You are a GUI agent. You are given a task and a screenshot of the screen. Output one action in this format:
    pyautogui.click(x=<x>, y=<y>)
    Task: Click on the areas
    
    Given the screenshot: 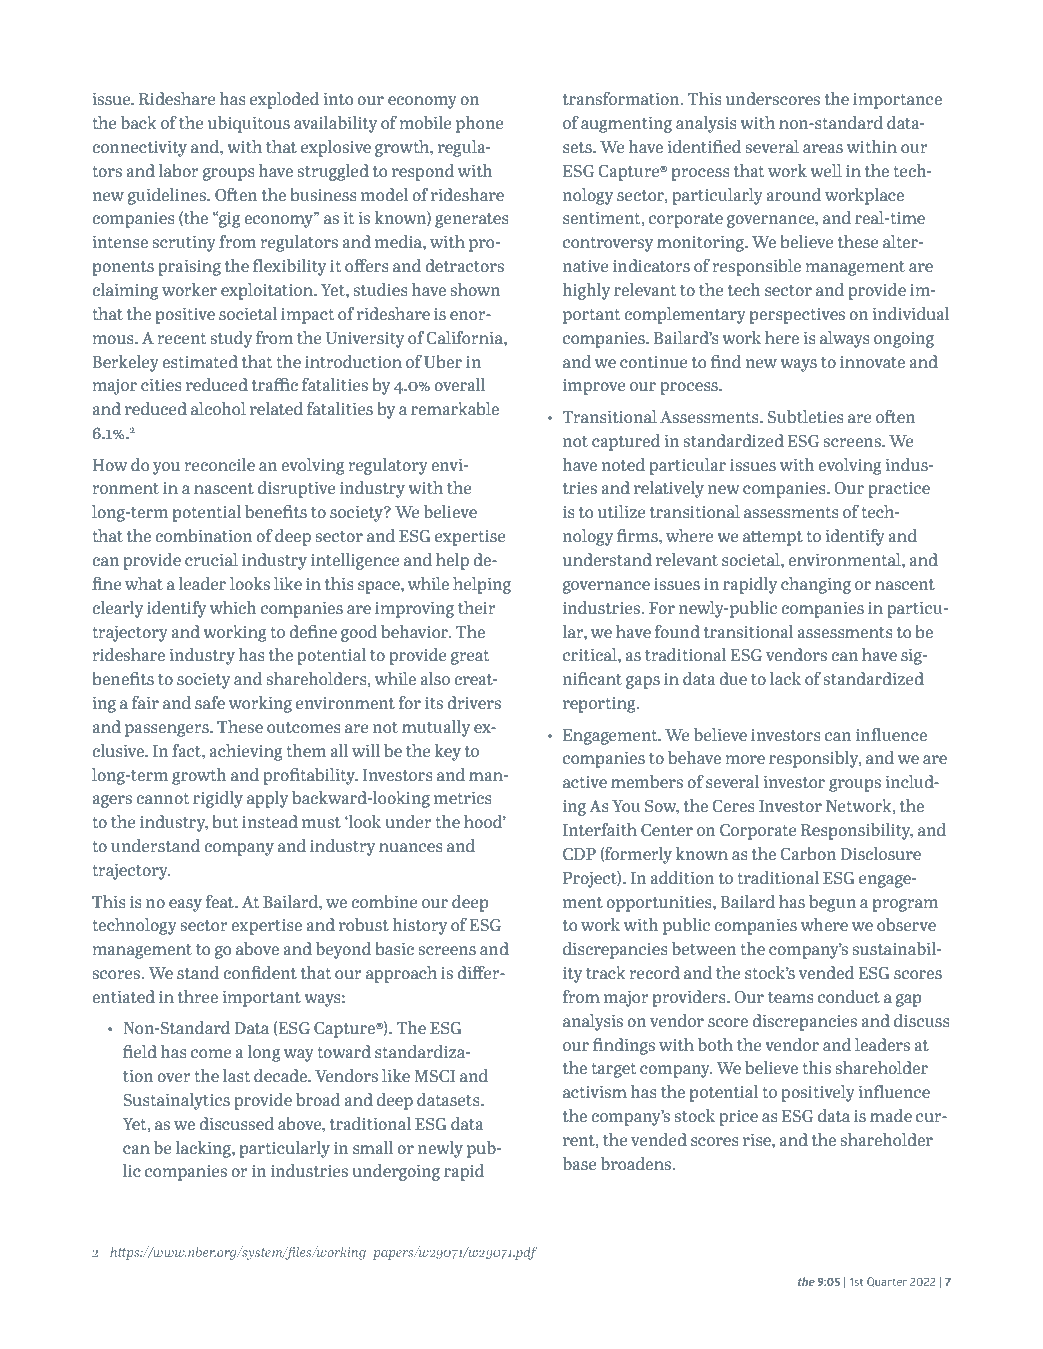 What is the action you would take?
    pyautogui.click(x=823, y=148)
